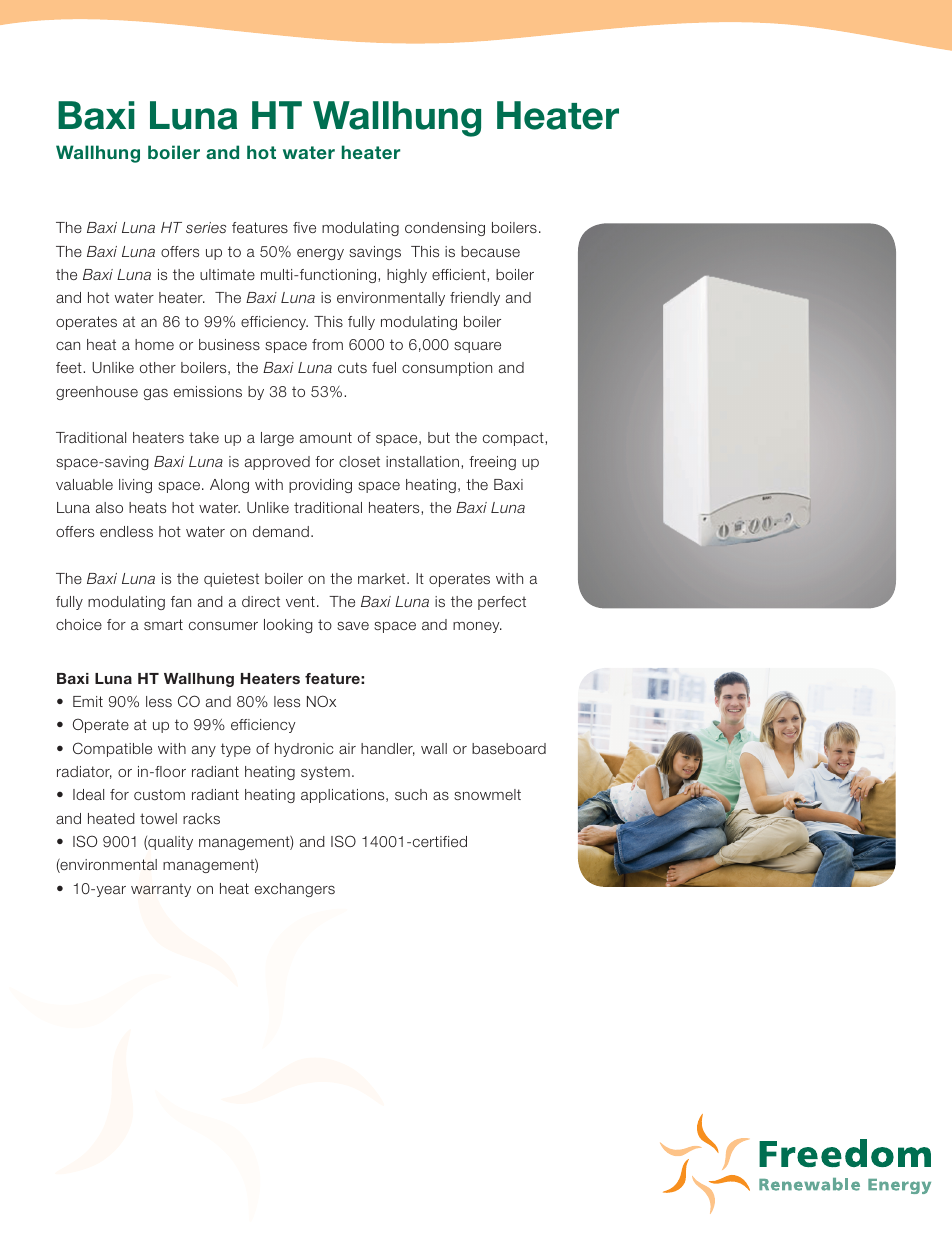 This screenshot has height=1233, width=952. I want to click on five, so click(304, 227).
